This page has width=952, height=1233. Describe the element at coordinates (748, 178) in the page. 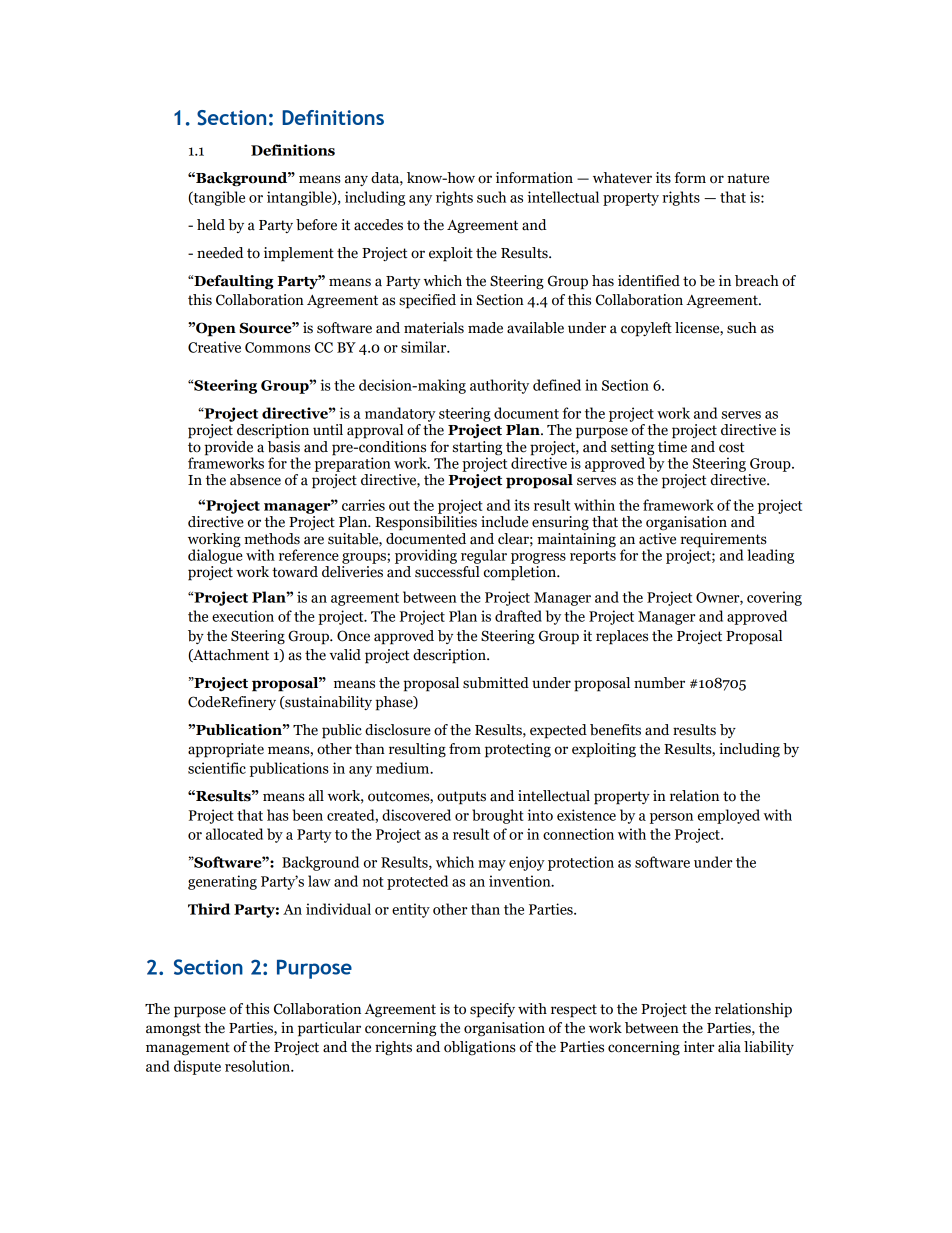

I see `nature` at that location.
